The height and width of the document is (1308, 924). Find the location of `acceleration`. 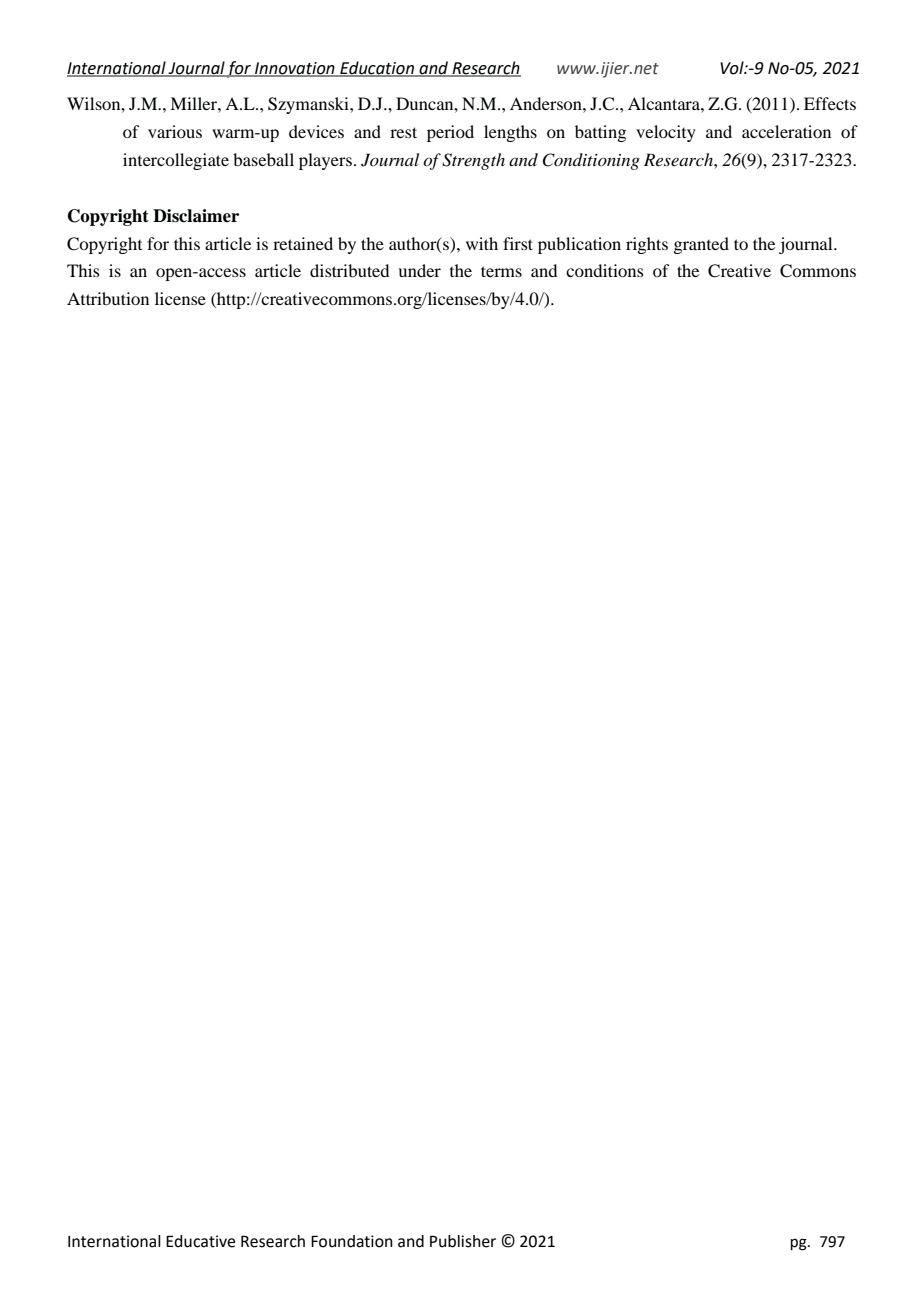

acceleration is located at coordinates (786, 131).
